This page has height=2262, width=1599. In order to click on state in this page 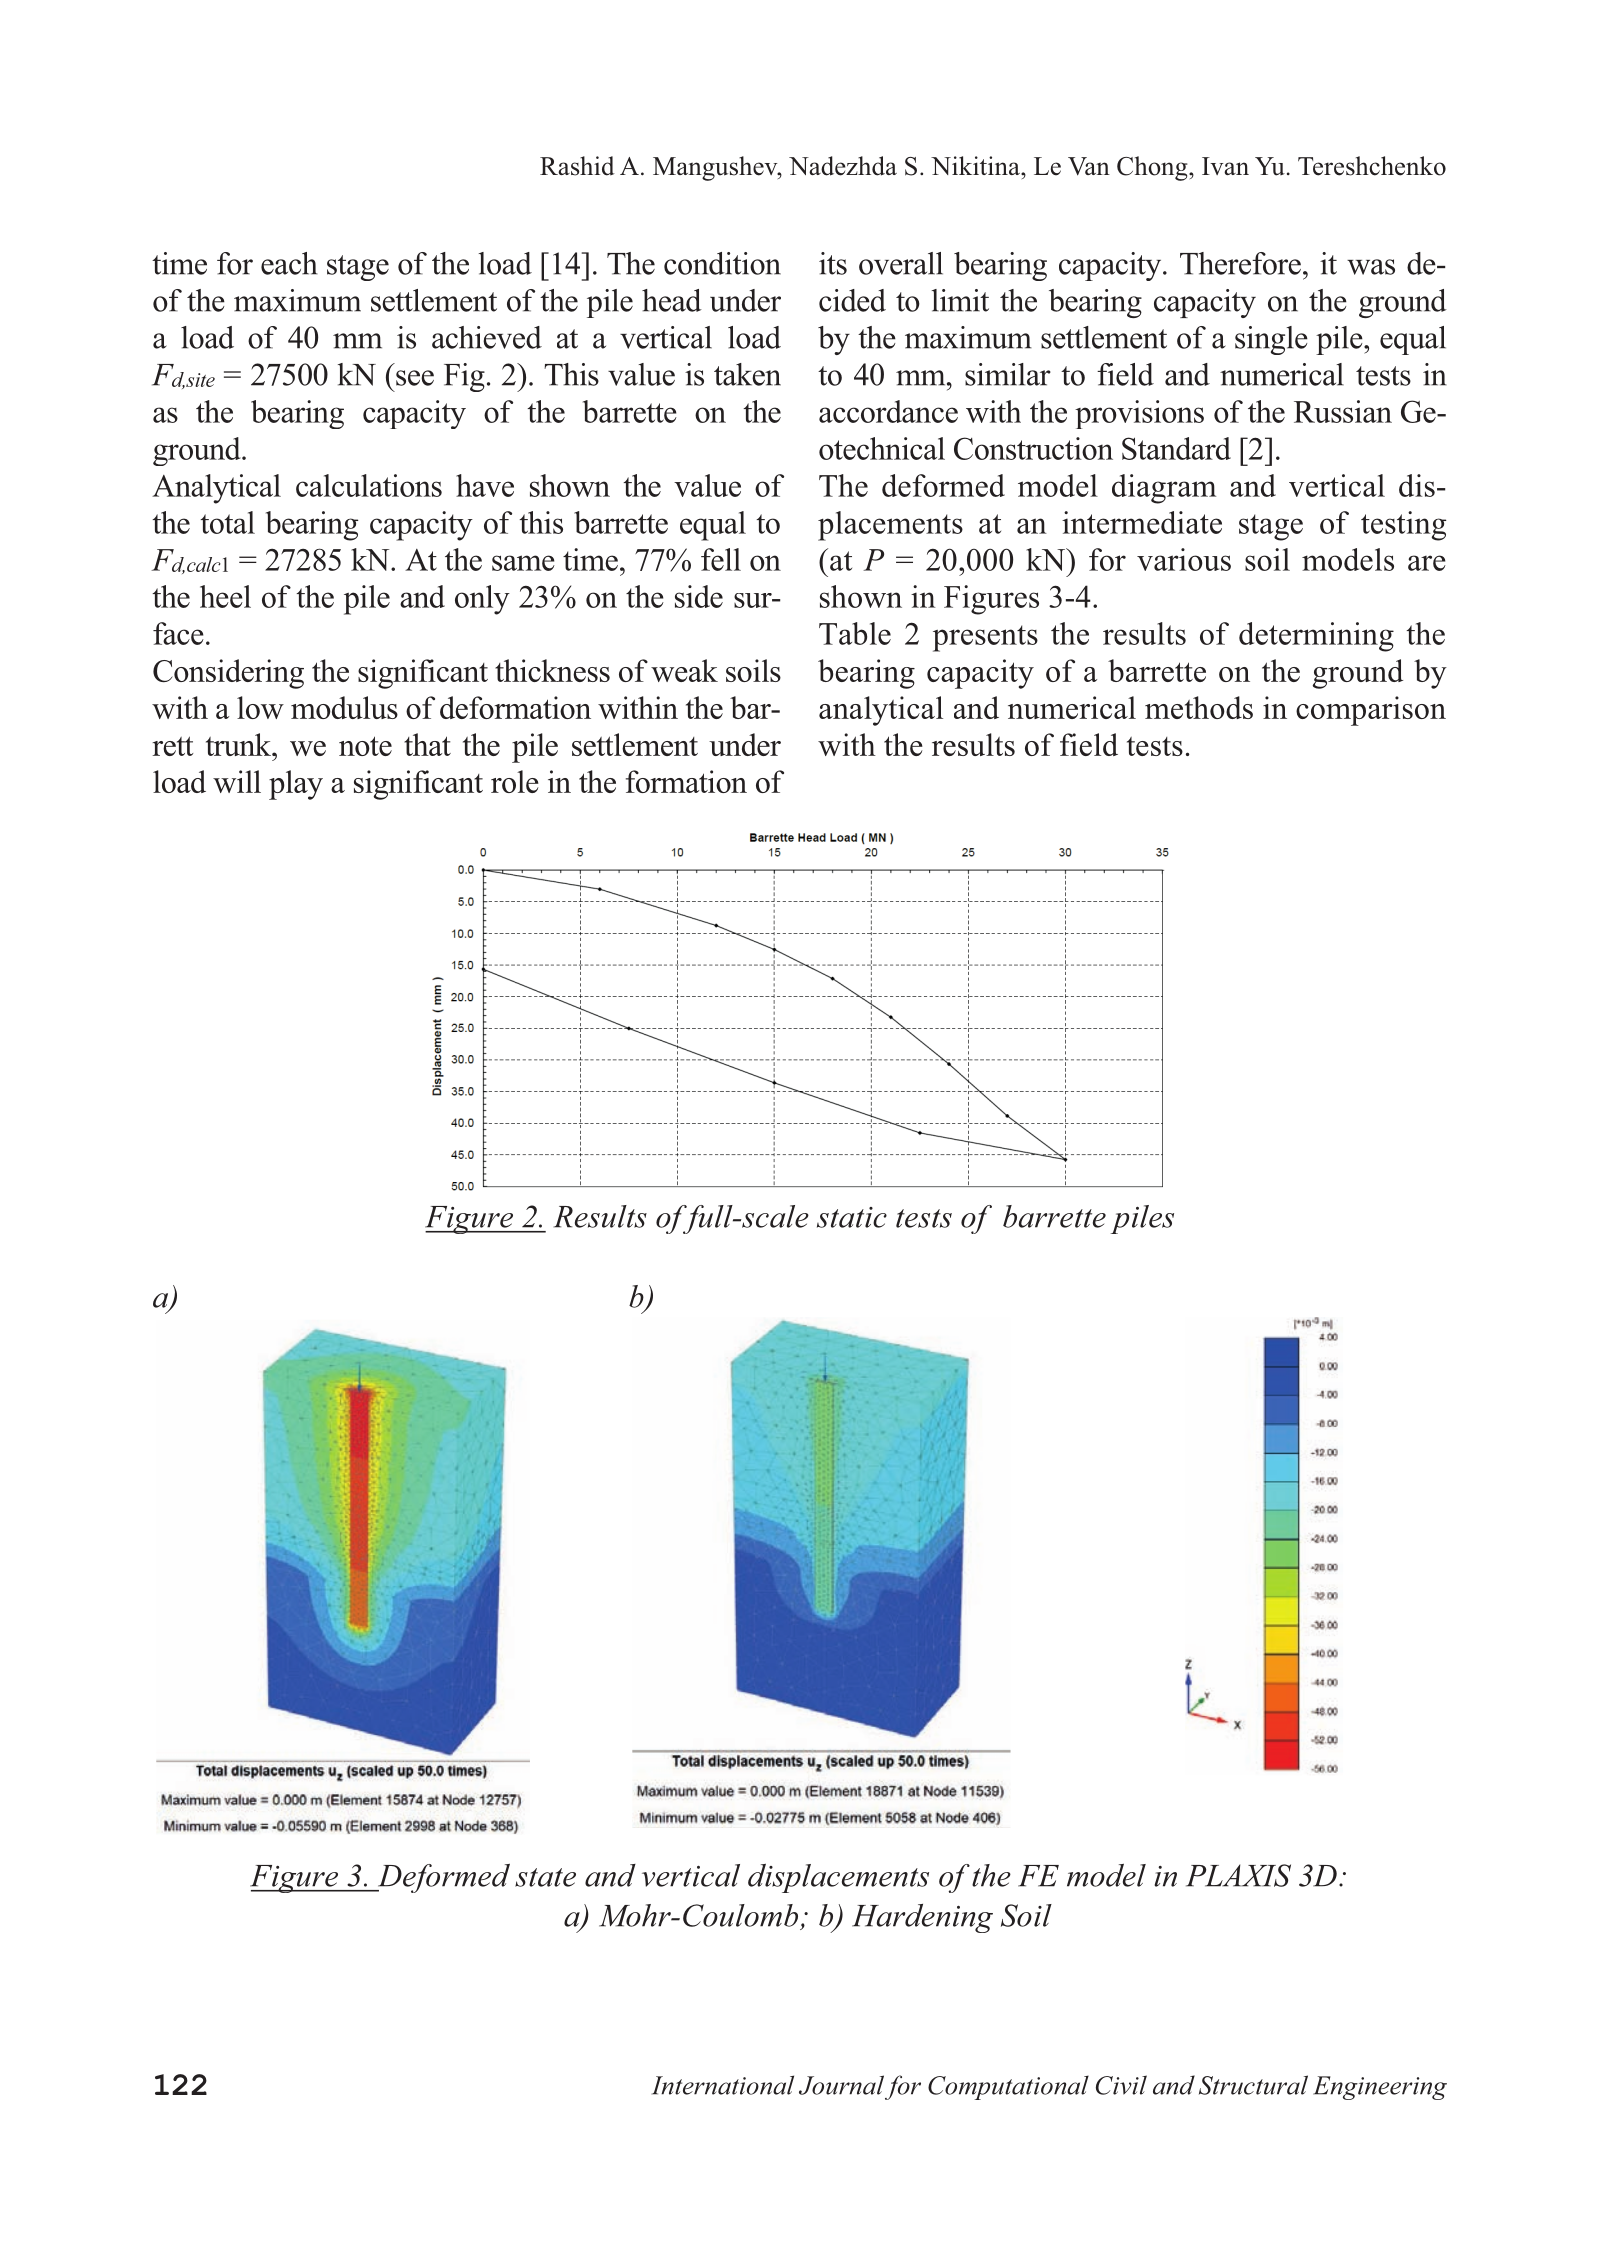, I will do `click(545, 1877)`.
